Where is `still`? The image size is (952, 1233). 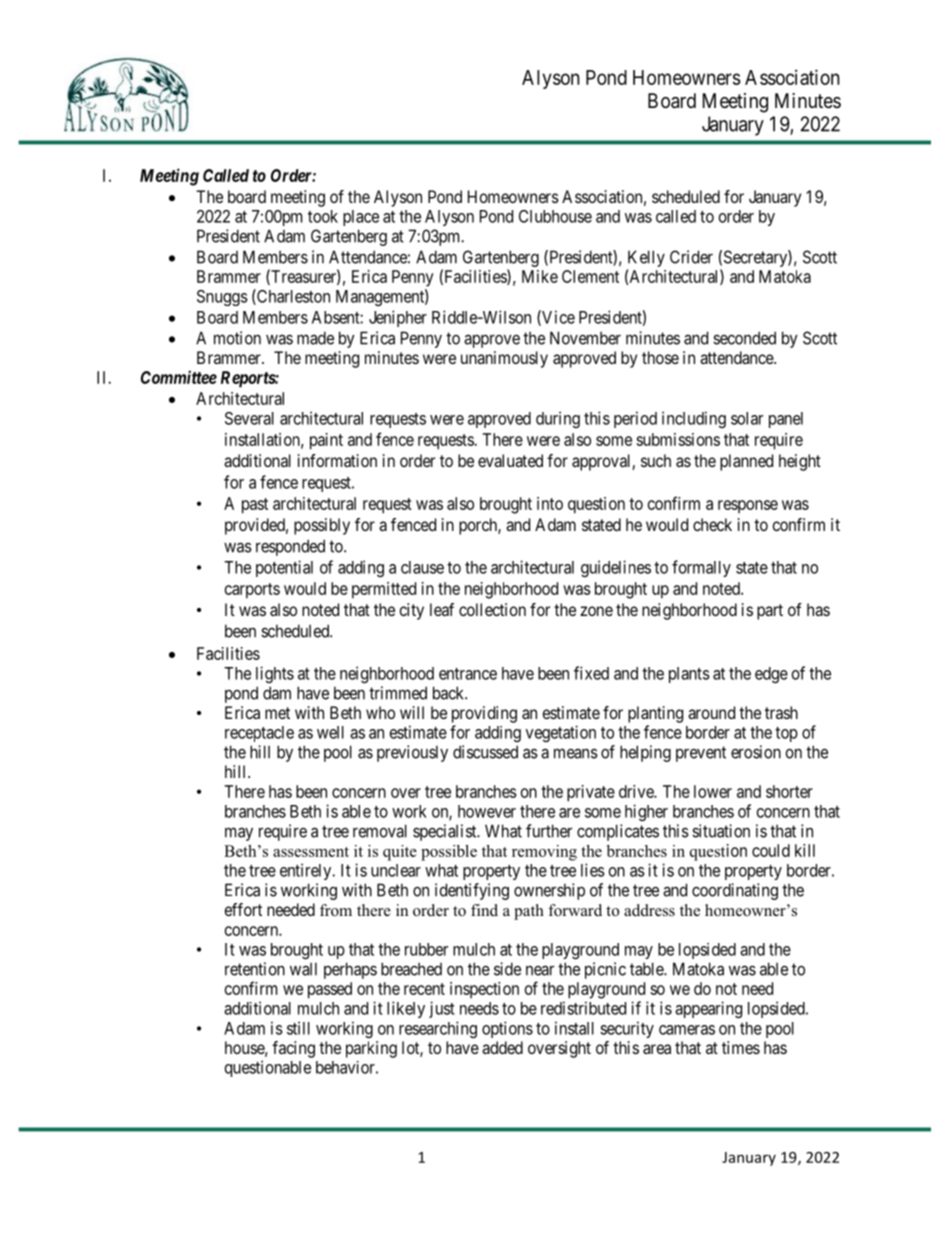
still is located at coordinates (298, 1028).
